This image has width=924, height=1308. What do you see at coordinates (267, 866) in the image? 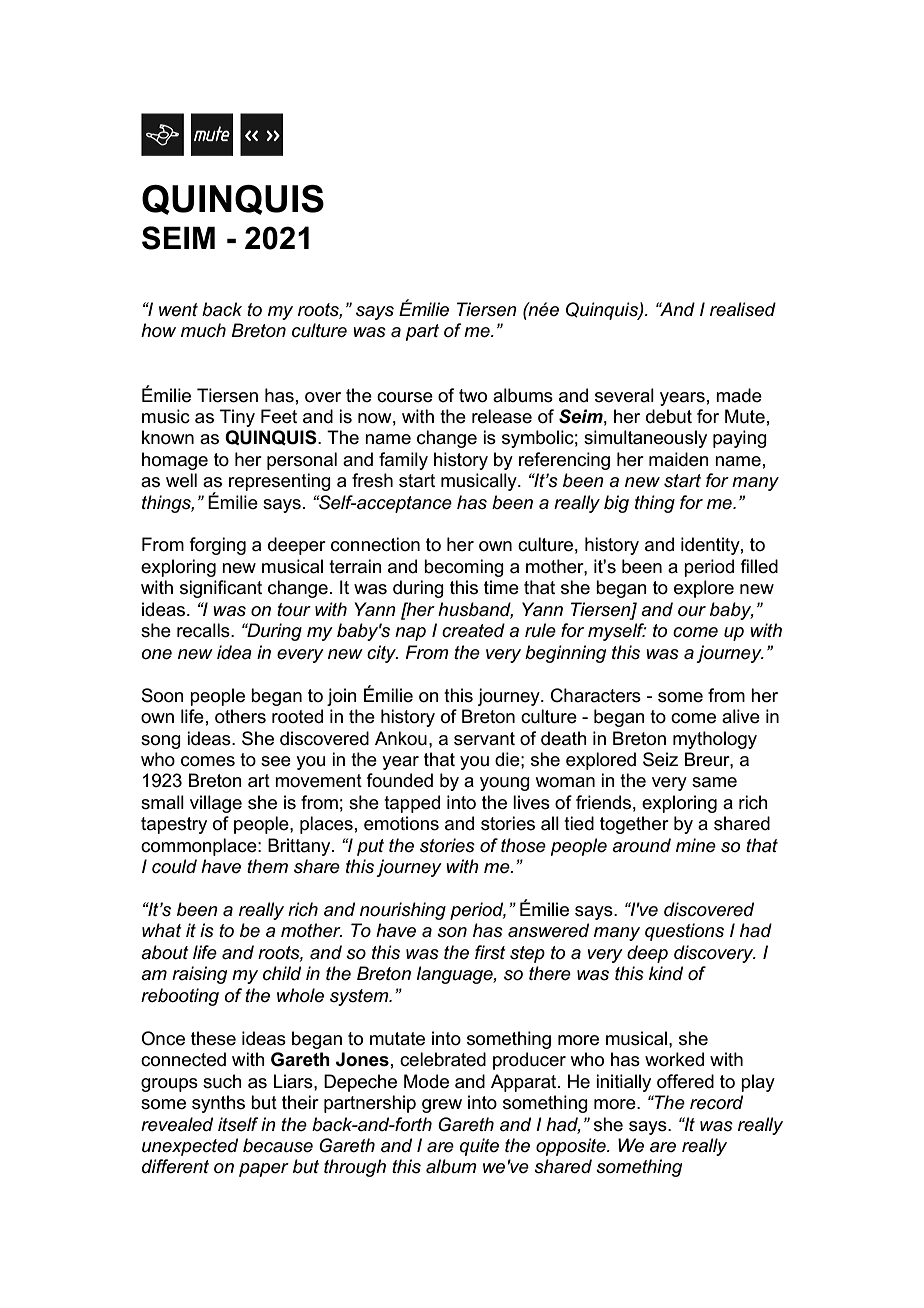
I see `them` at bounding box center [267, 866].
